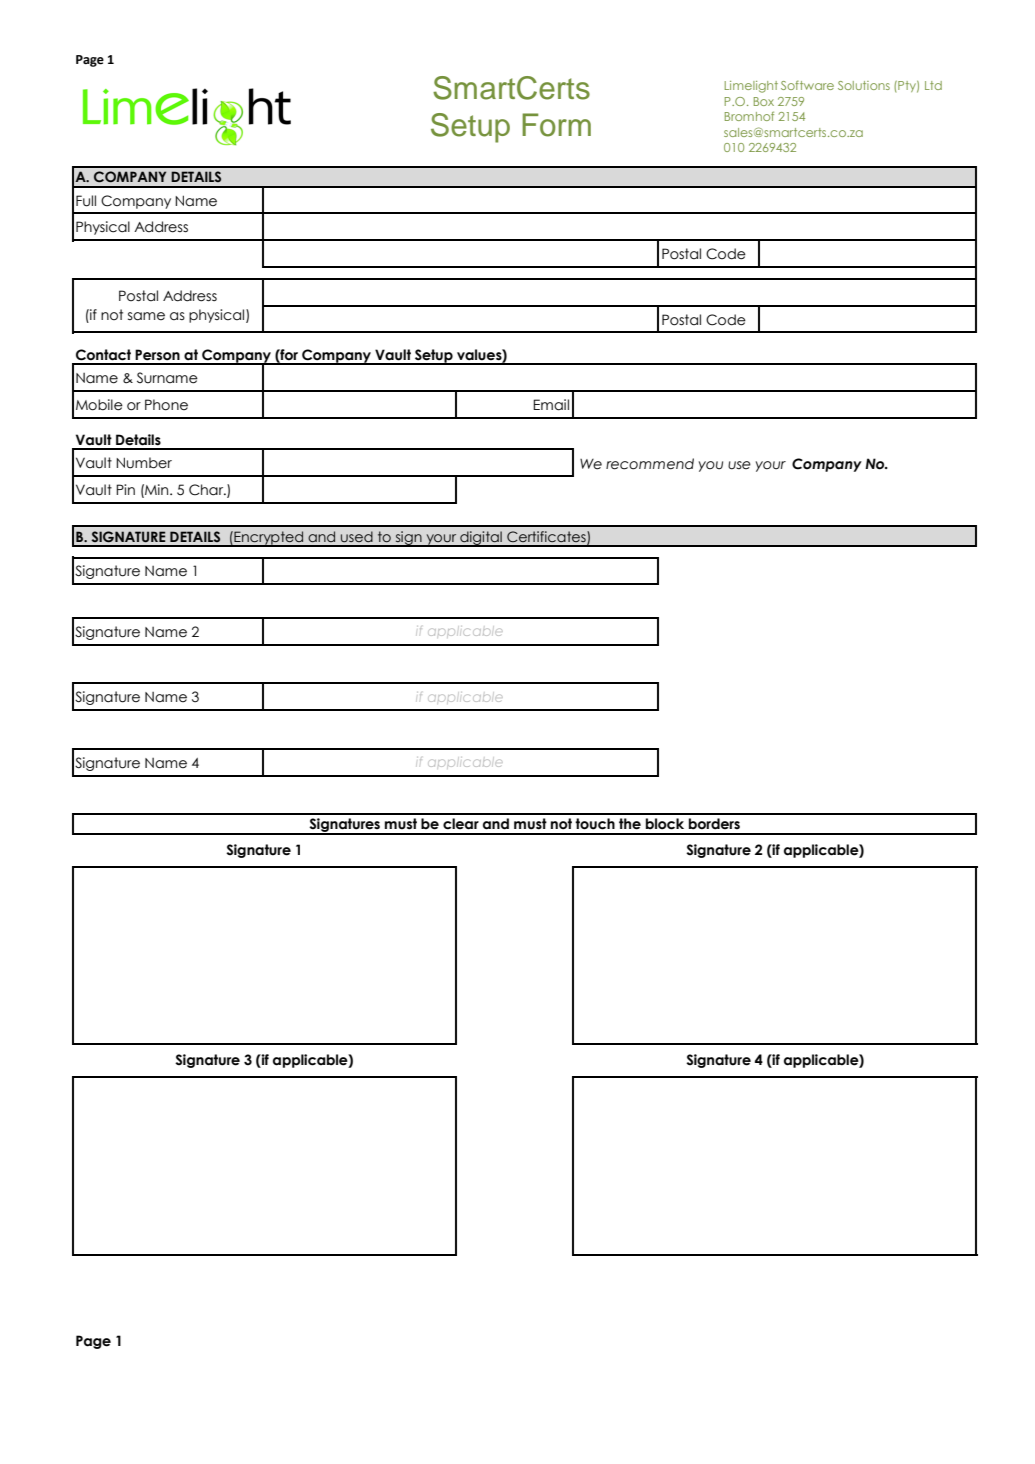 The image size is (1035, 1464). Describe the element at coordinates (551, 405) in the page. I see `Email` at that location.
